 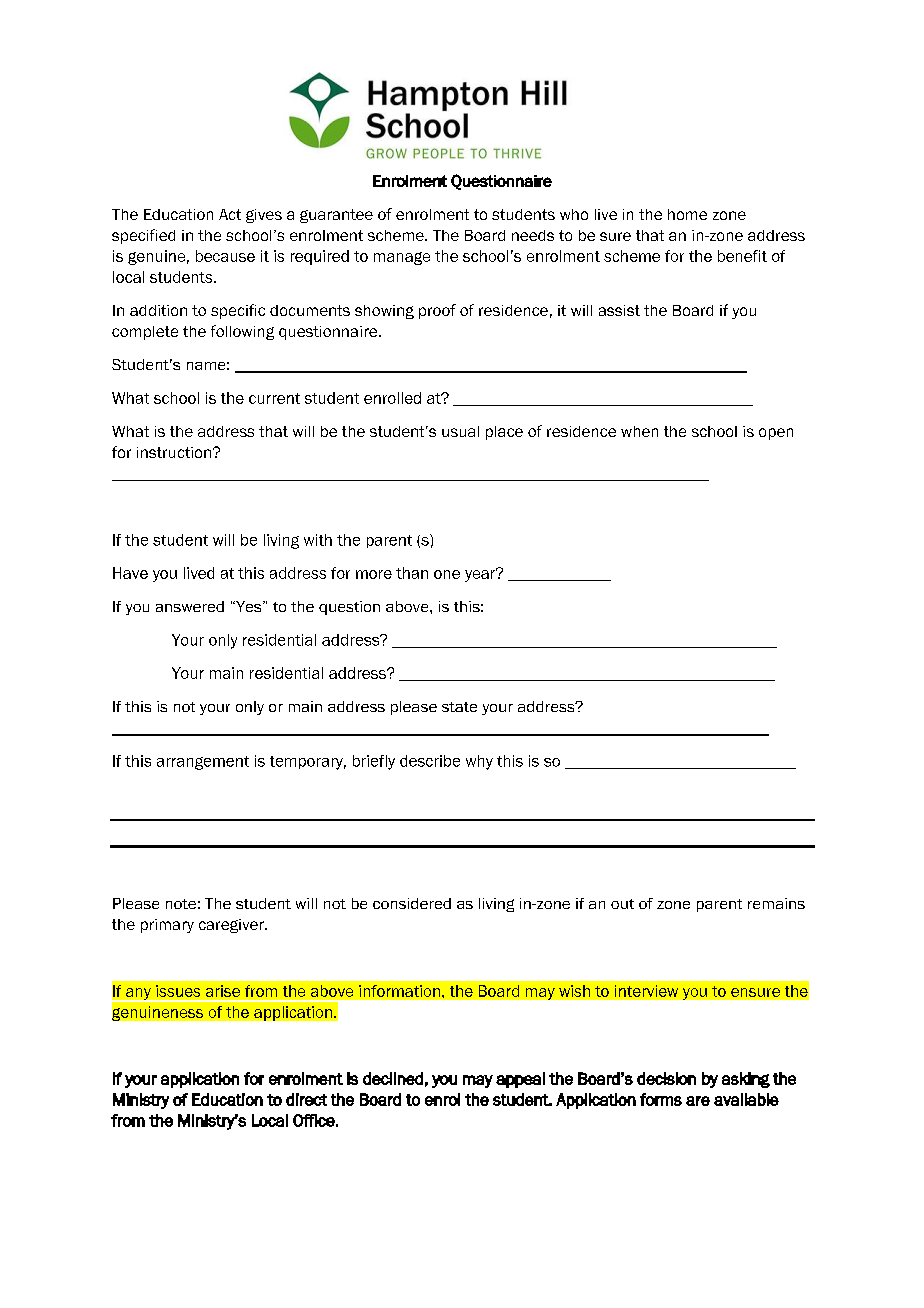 I want to click on home, so click(x=687, y=214).
